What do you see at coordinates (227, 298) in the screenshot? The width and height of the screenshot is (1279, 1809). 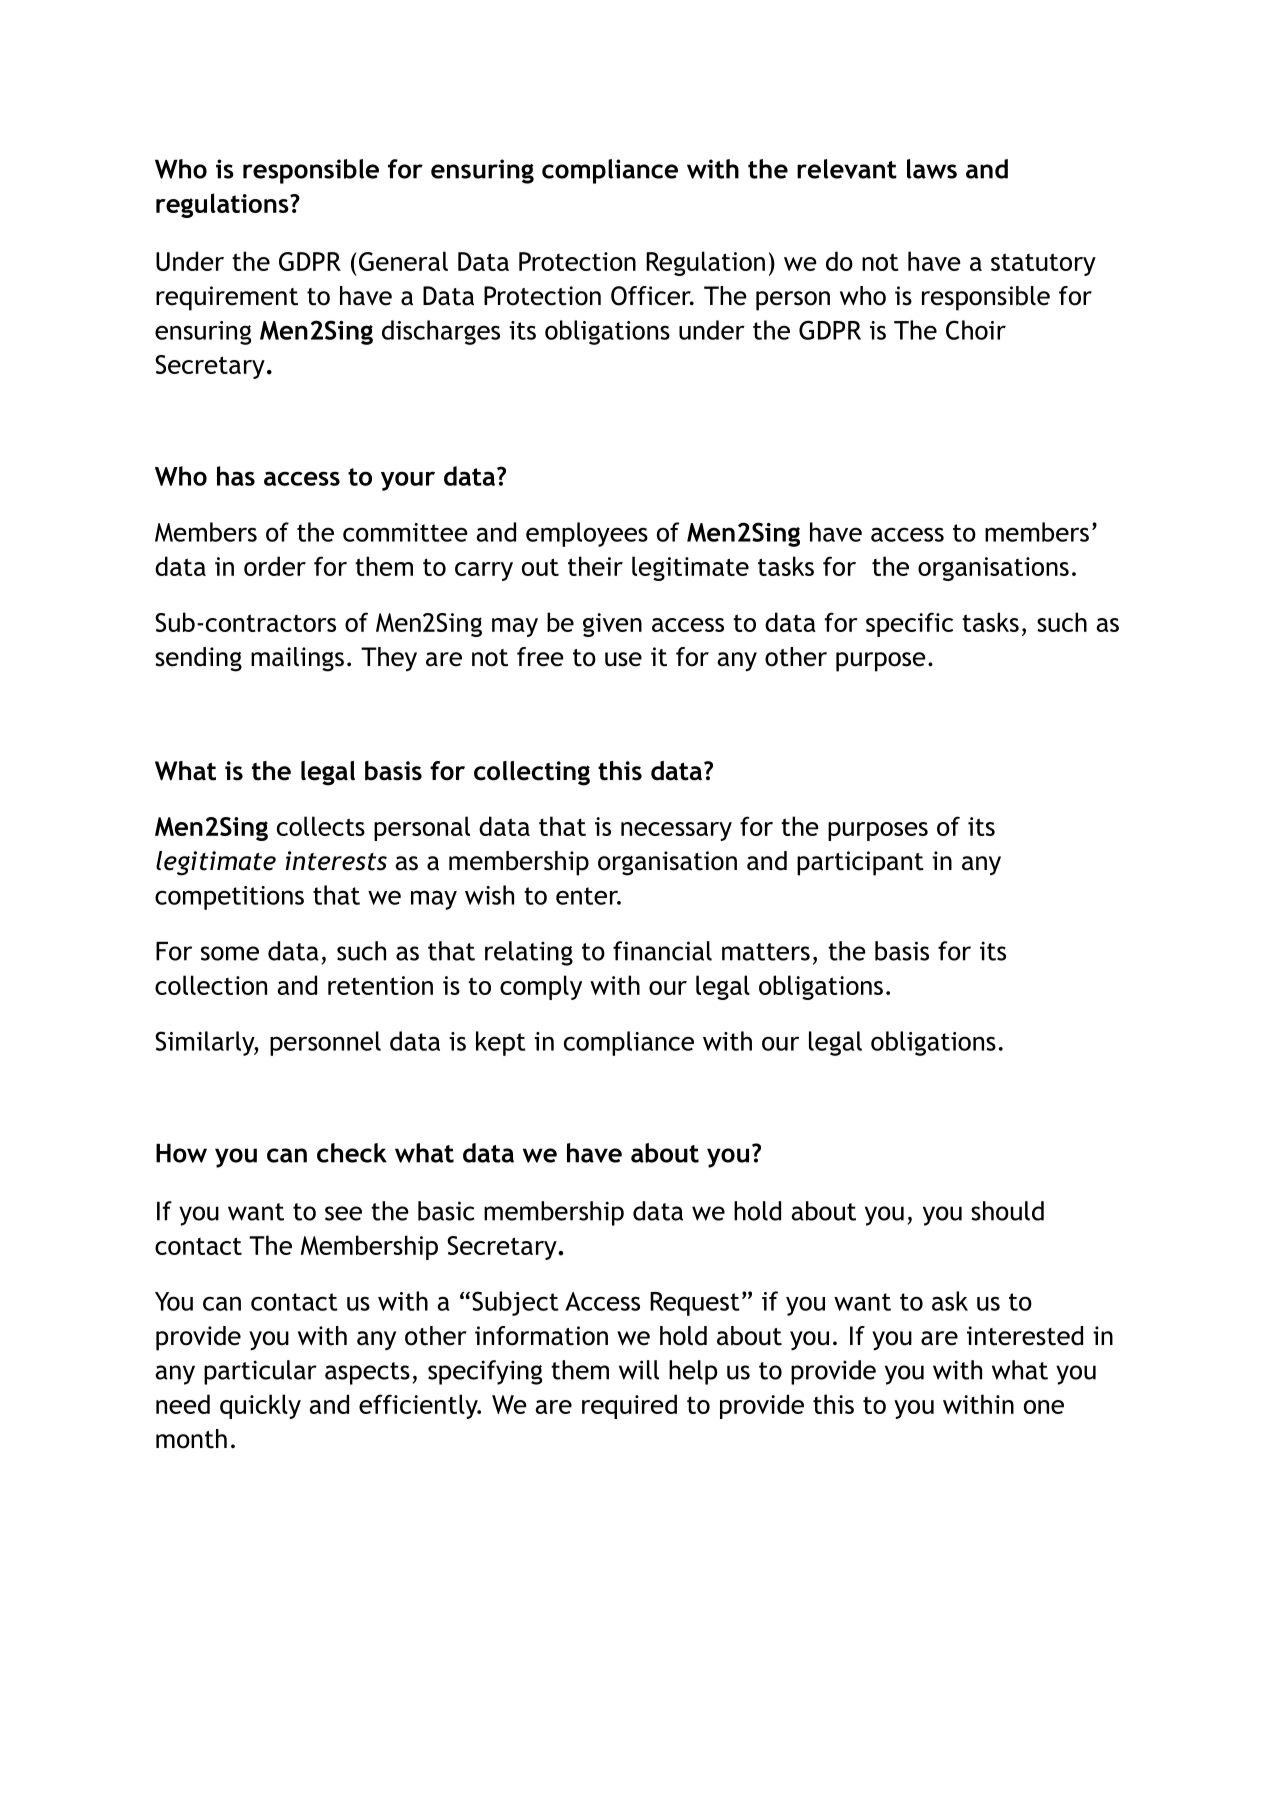 I see `requirement` at bounding box center [227, 298].
